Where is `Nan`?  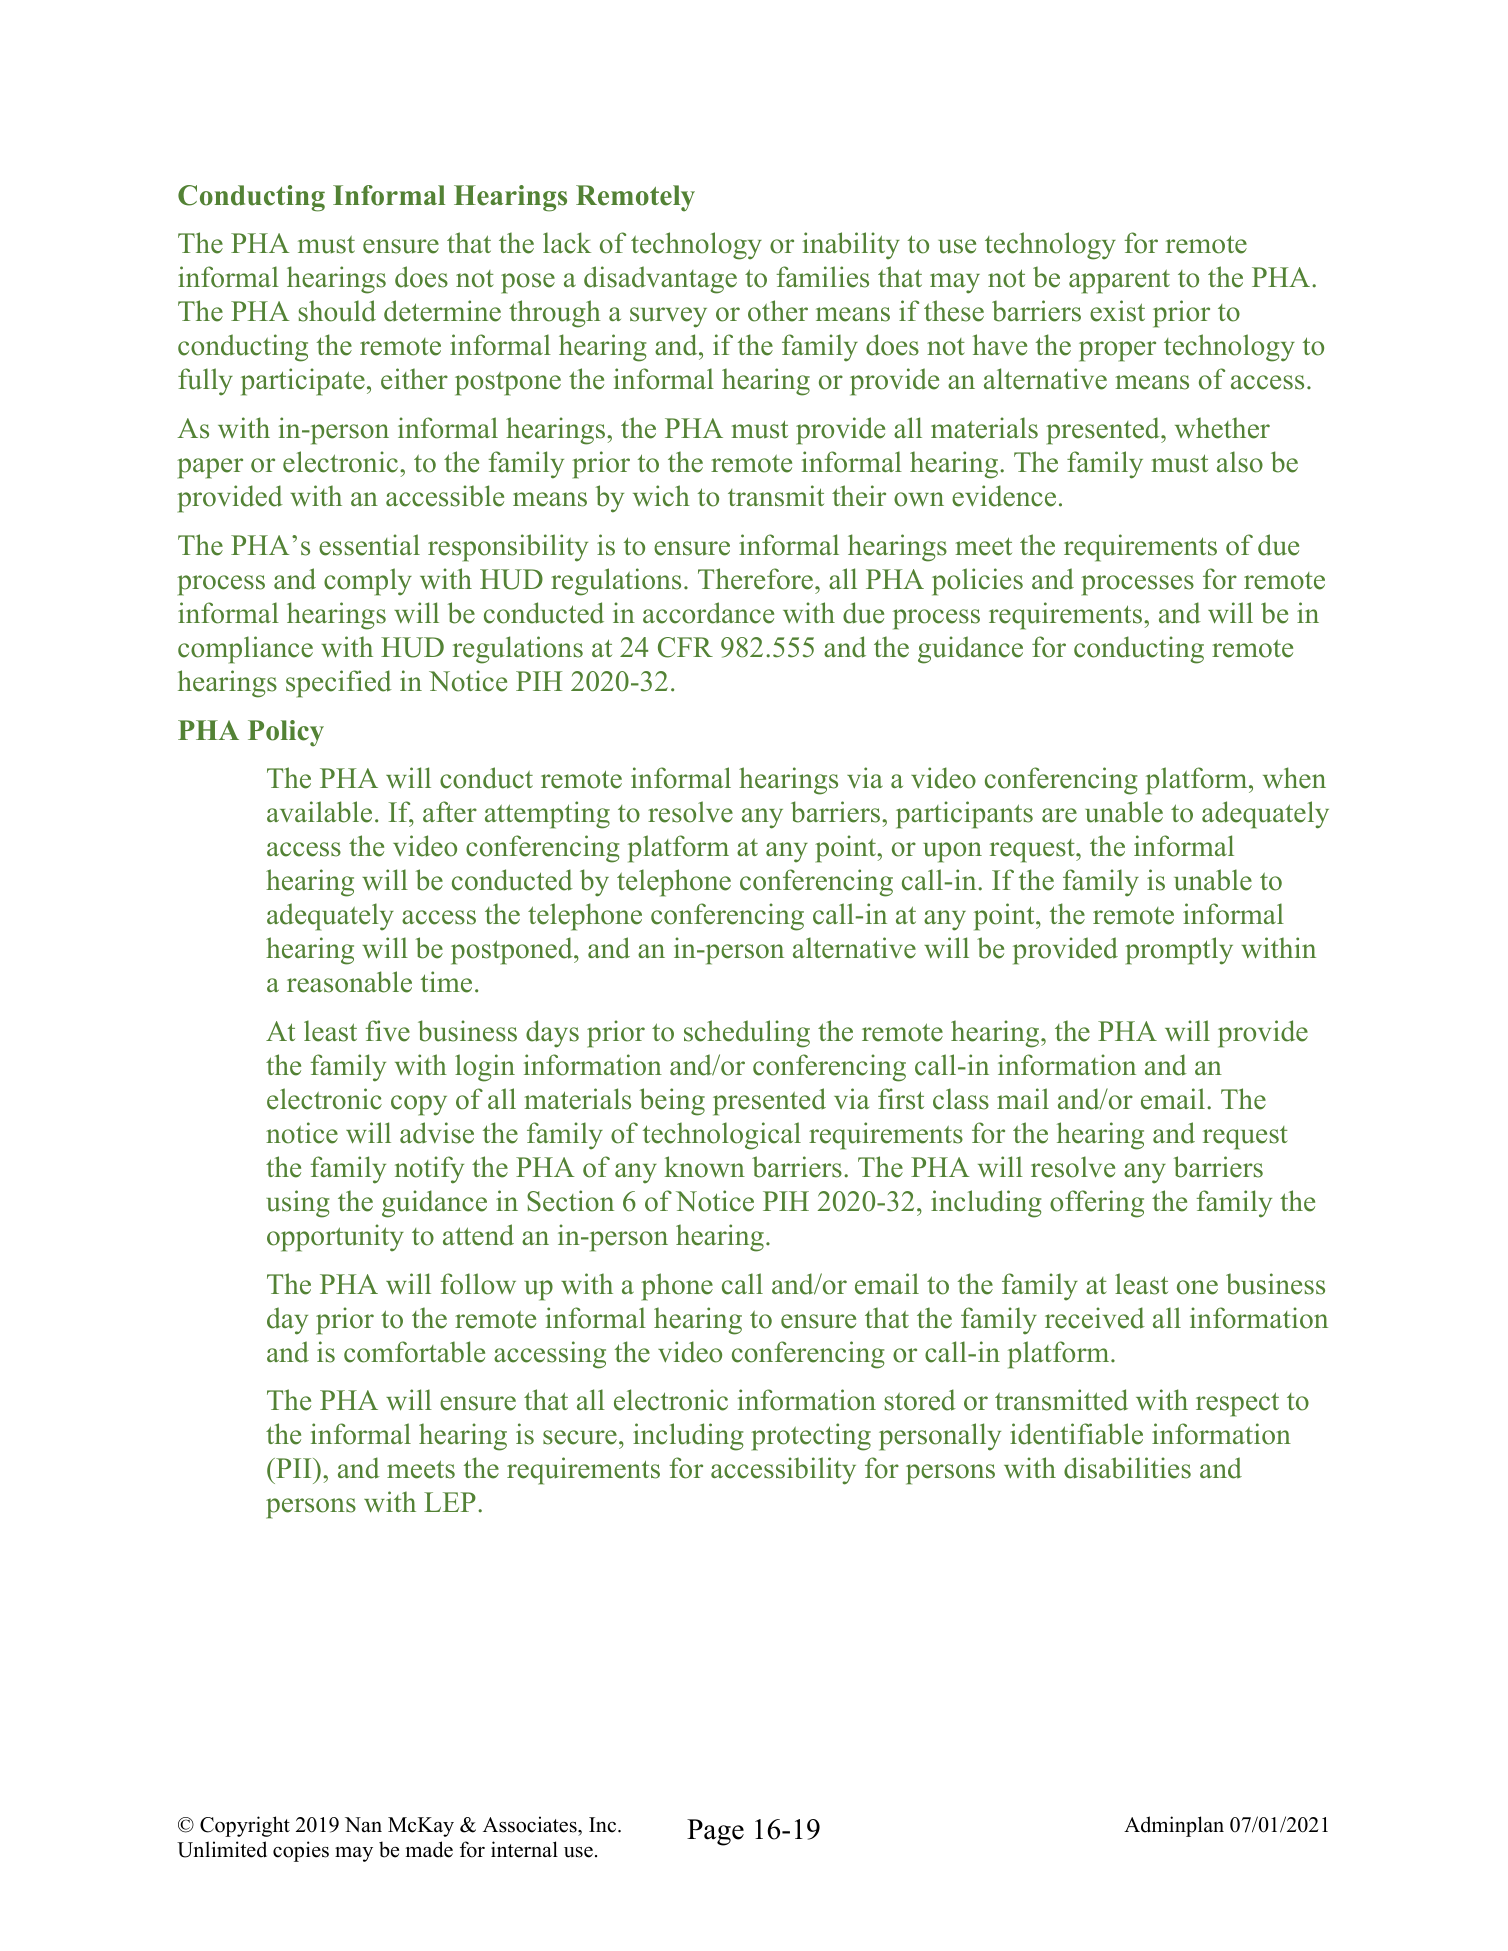
Nan is located at coordinates (363, 1824).
